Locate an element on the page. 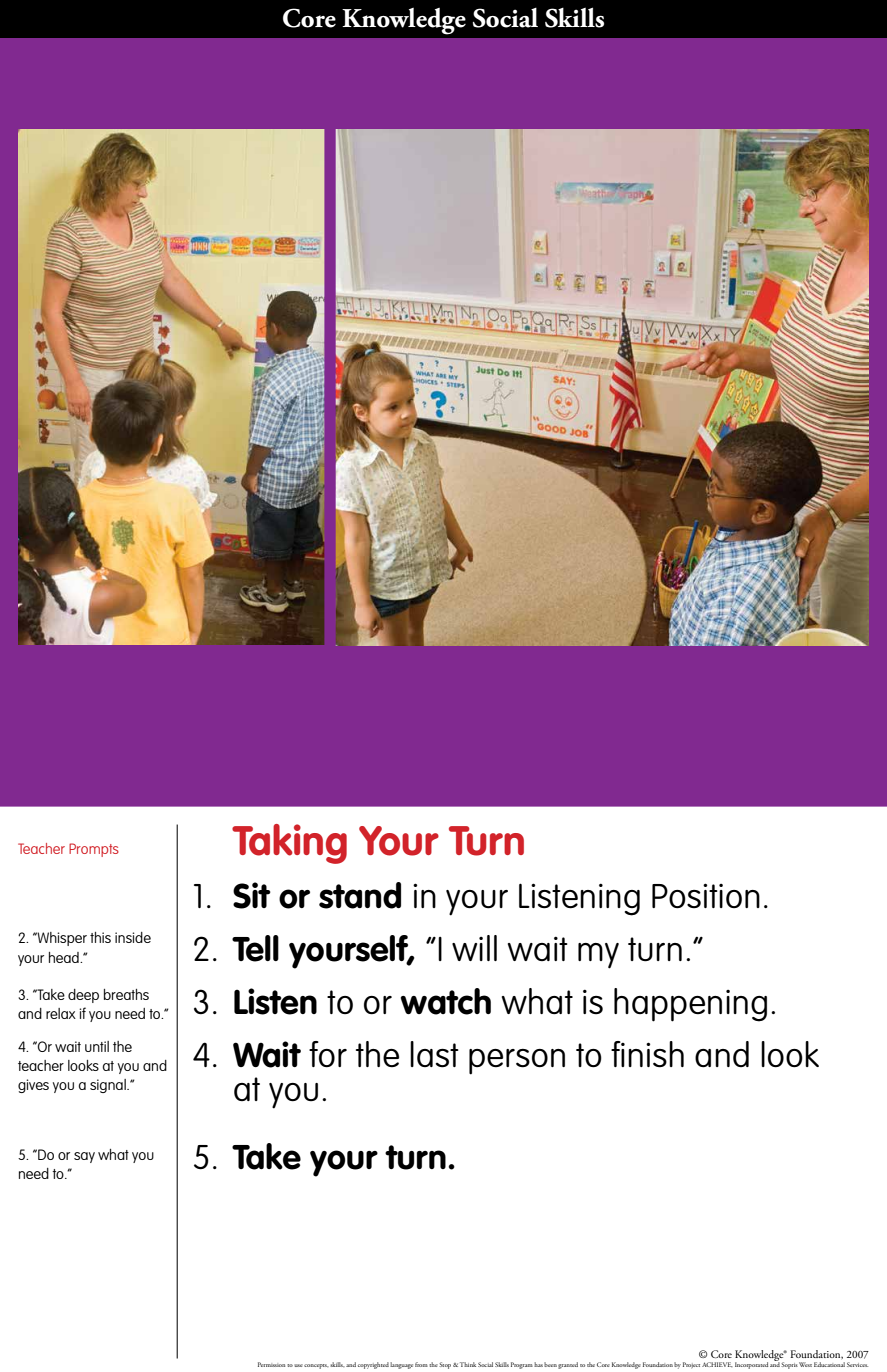 This page has height=1372, width=887. Prompts is located at coordinates (94, 850).
